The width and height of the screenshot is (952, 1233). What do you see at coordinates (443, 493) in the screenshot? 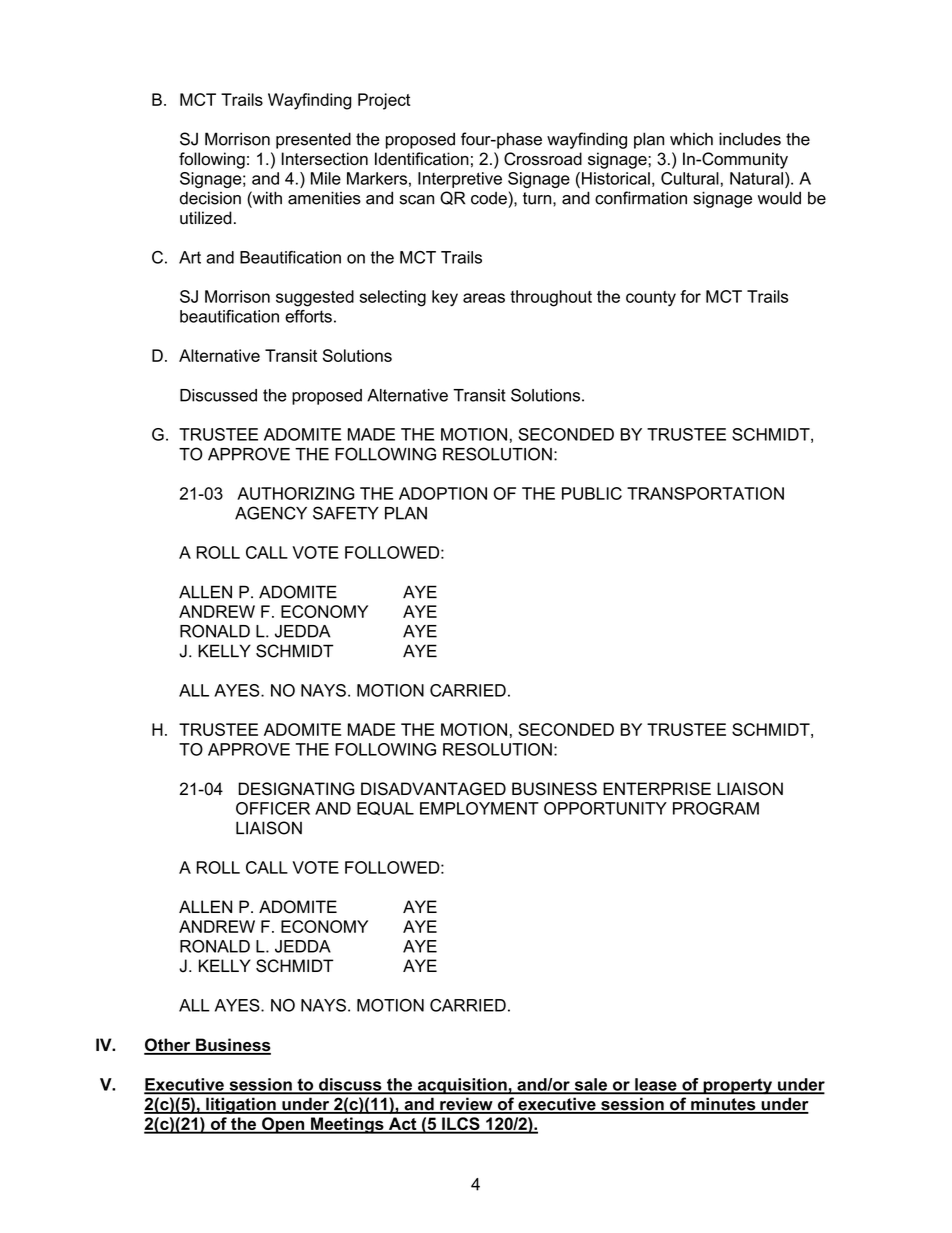
I see `ADOPTION` at bounding box center [443, 493].
